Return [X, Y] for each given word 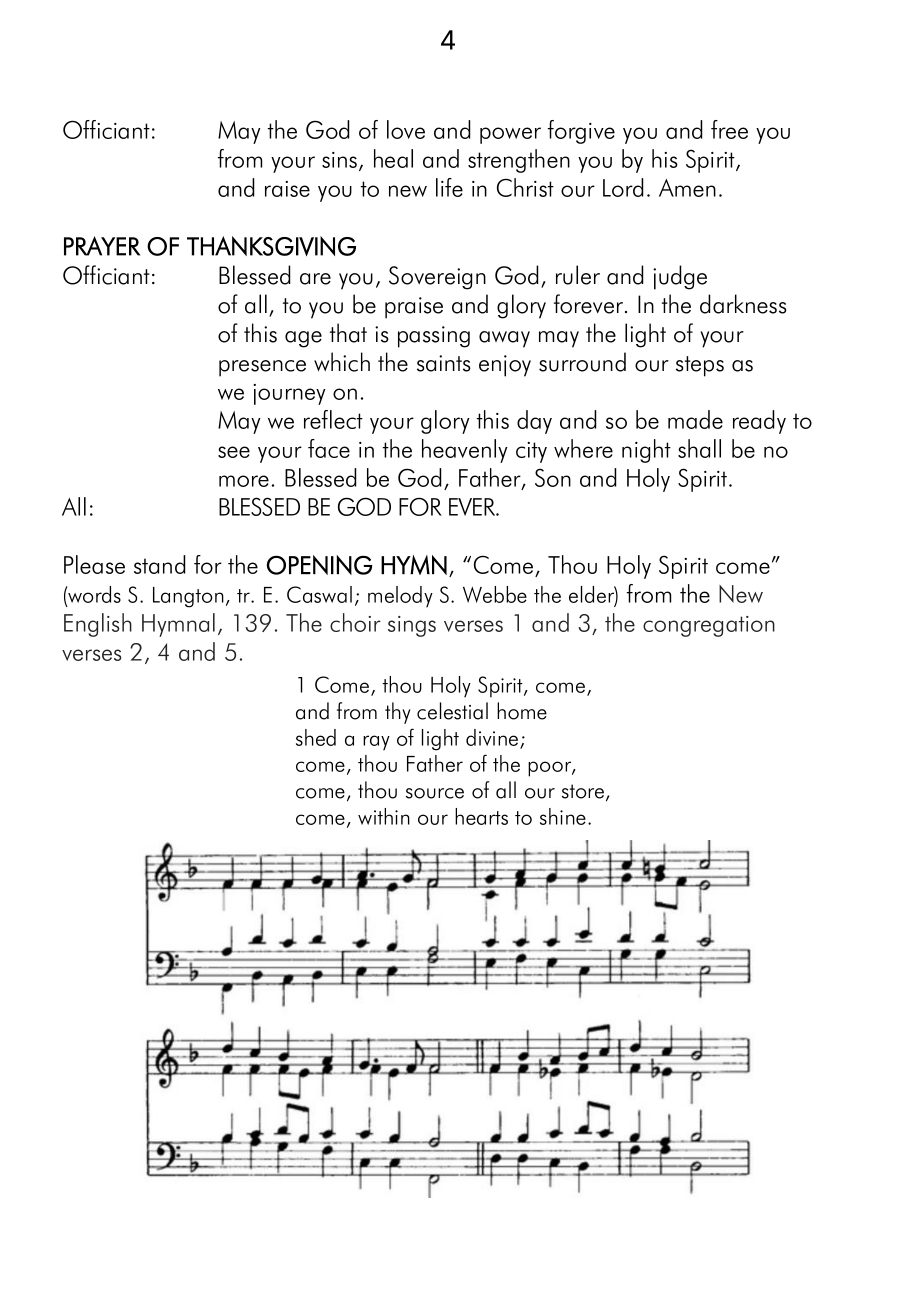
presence [262, 368]
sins [341, 161]
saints [444, 363]
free [729, 129]
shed [316, 737]
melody [400, 597]
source [435, 793]
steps [700, 366]
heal [393, 158]
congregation [709, 626]
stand [160, 564]
